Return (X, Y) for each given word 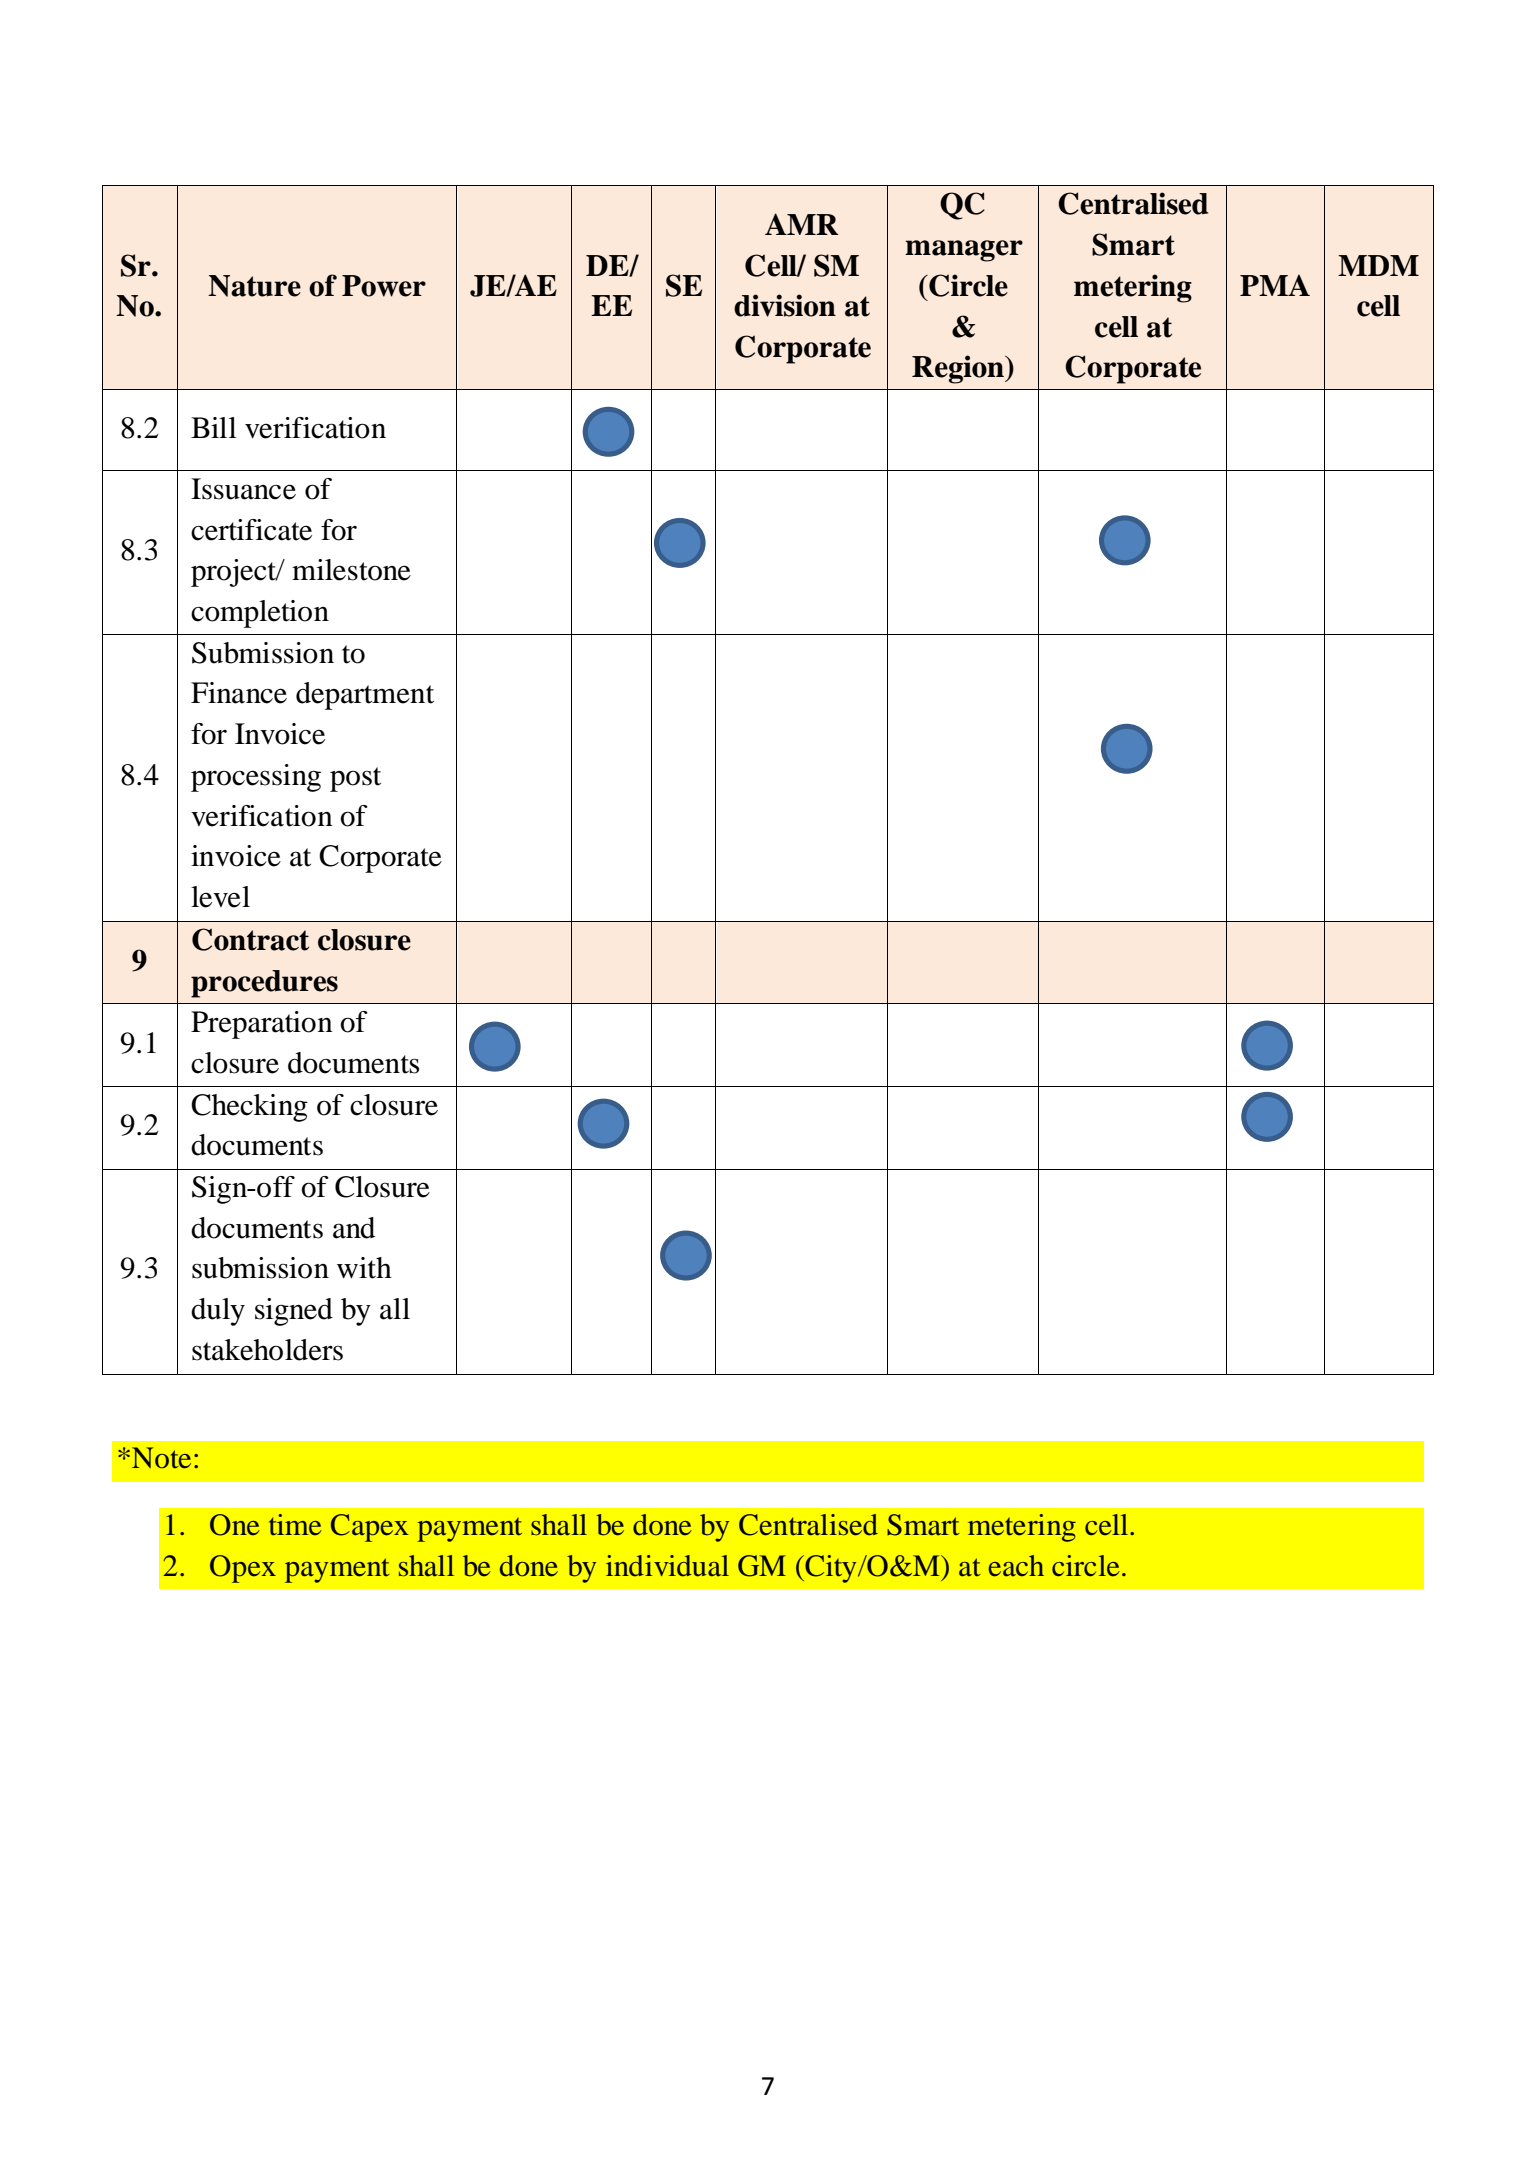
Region (959, 369)
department (365, 696)
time (295, 1525)
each (1016, 1566)
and (354, 1228)
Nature (254, 286)
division (785, 305)
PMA (1275, 285)
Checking (249, 1108)
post (355, 779)
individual (667, 1566)
